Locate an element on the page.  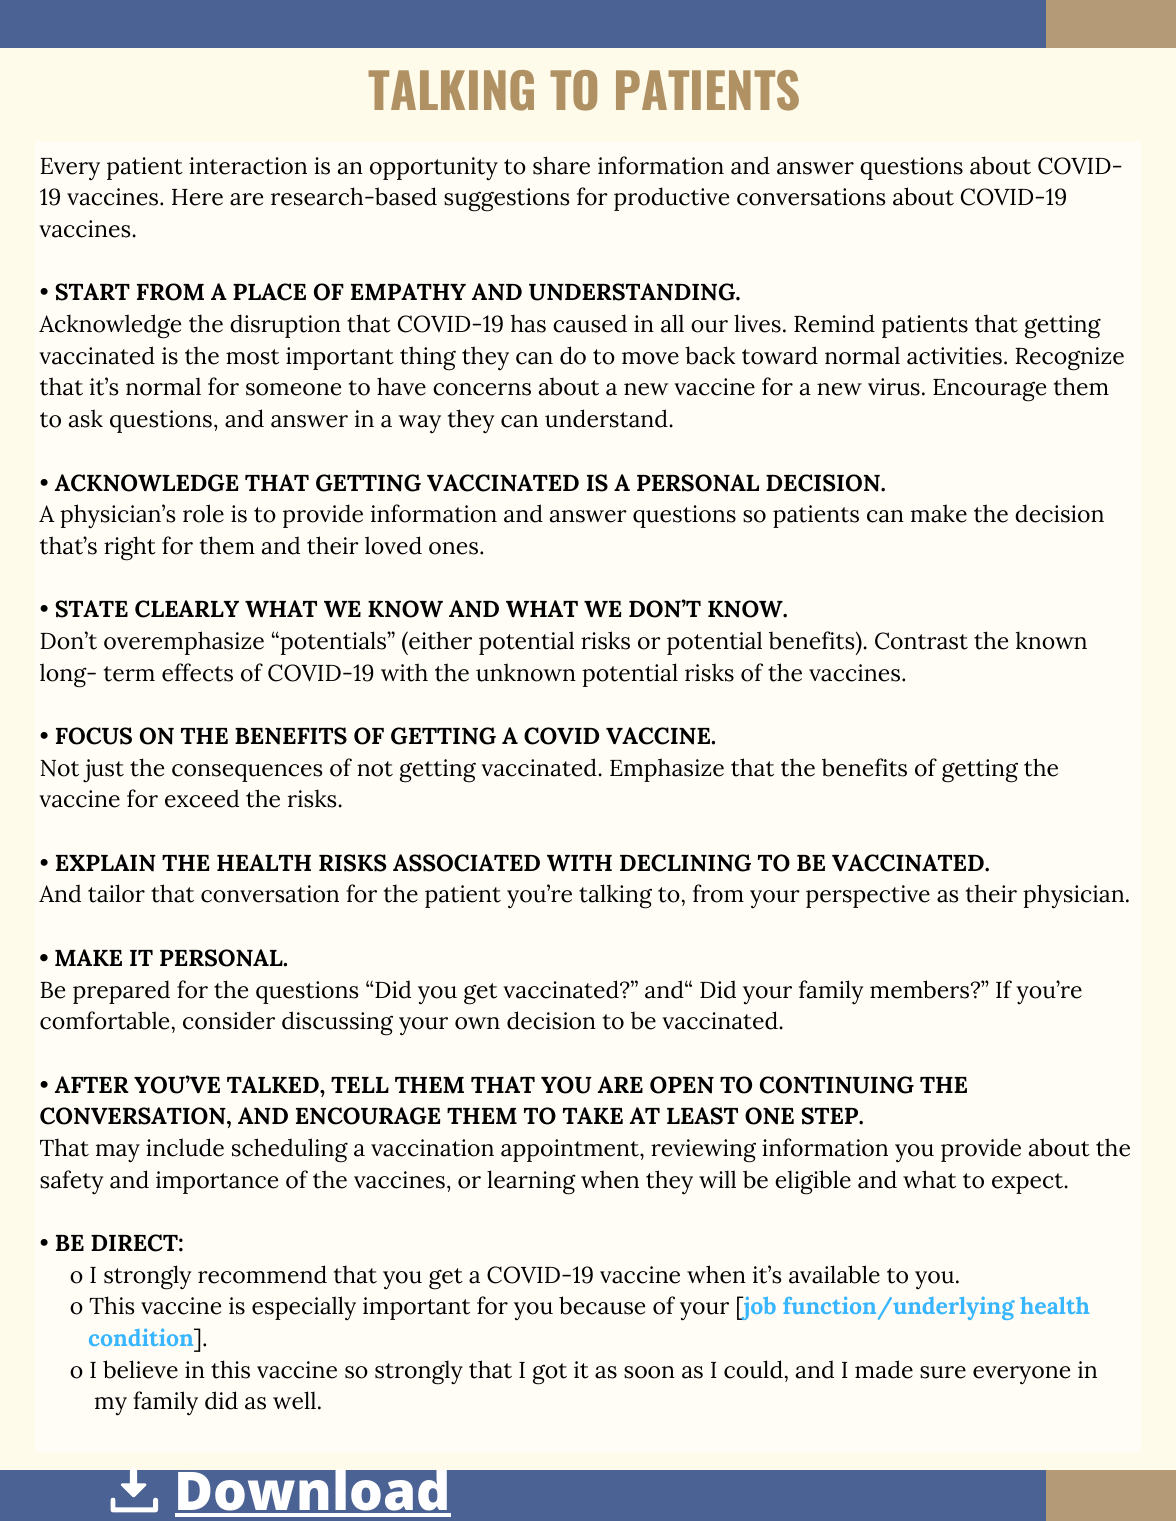
OPEN is located at coordinates (682, 1085).
